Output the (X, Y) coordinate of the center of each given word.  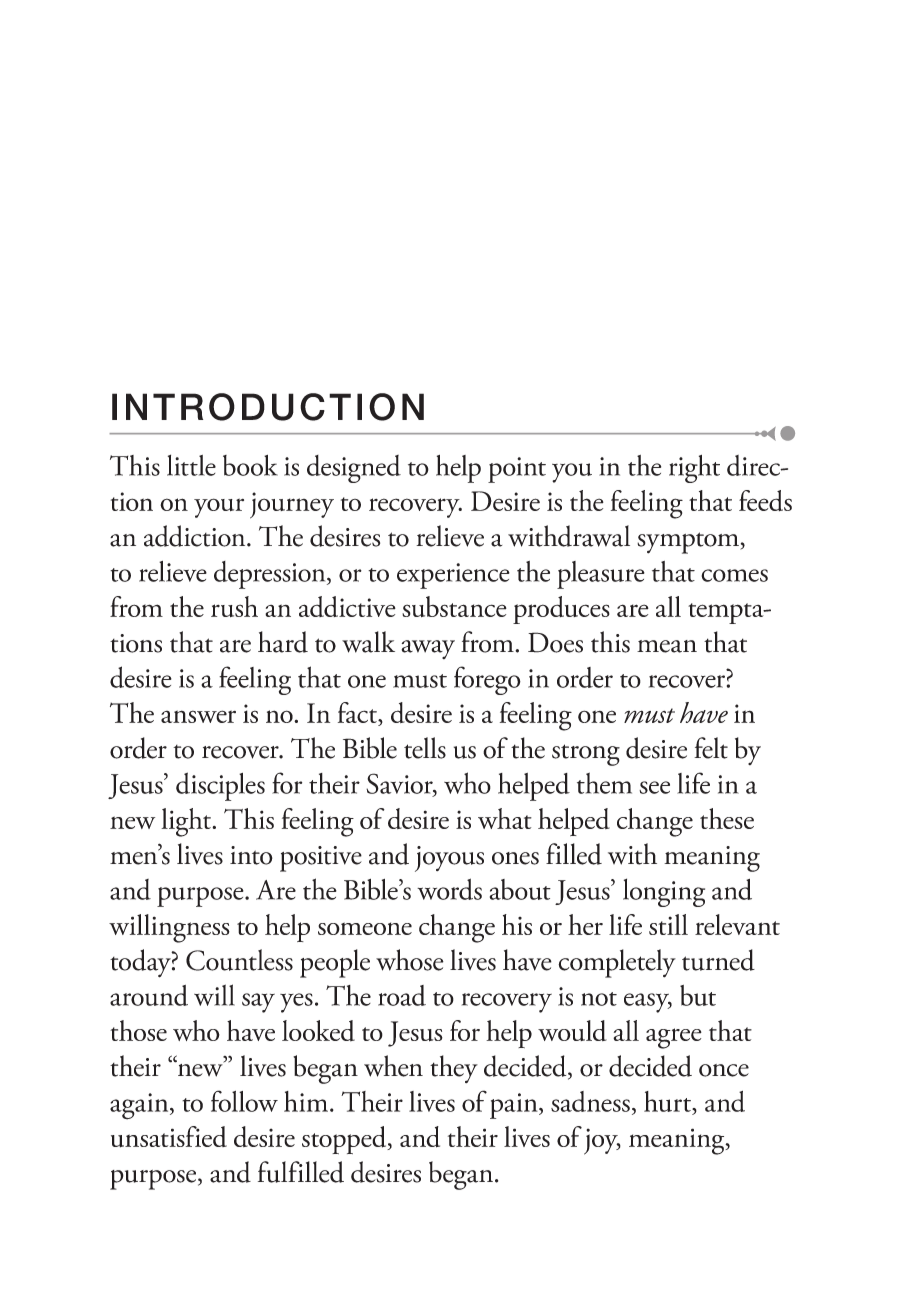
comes (734, 575)
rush (234, 606)
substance (454, 606)
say (258, 1003)
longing (664, 892)
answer (198, 716)
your (219, 508)
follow (244, 1101)
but (698, 995)
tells (425, 748)
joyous (449, 859)
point (517, 470)
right (694, 469)
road (402, 995)
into (251, 855)
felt (711, 748)
